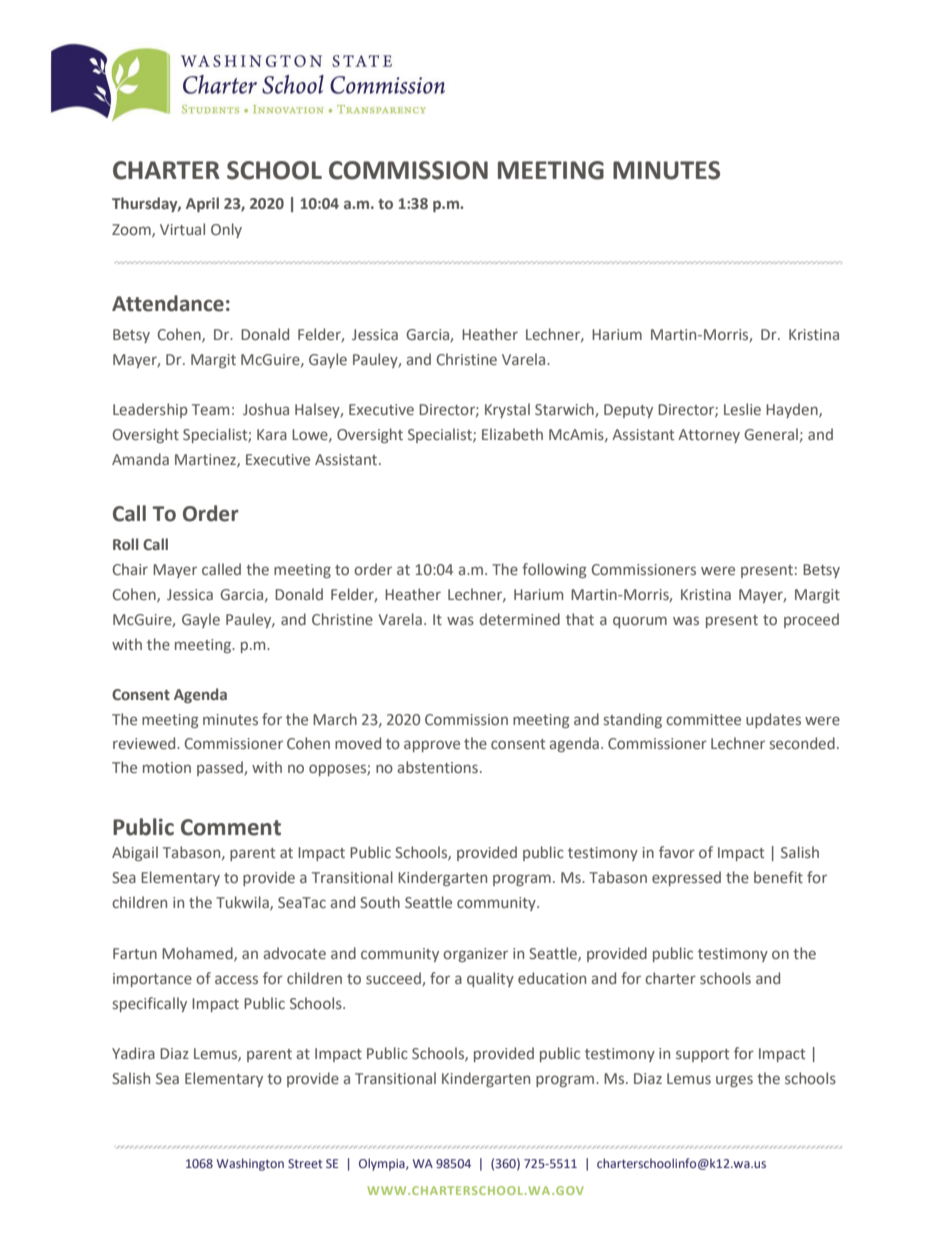  Describe the element at coordinates (734, 1081) in the document. I see `urges` at that location.
